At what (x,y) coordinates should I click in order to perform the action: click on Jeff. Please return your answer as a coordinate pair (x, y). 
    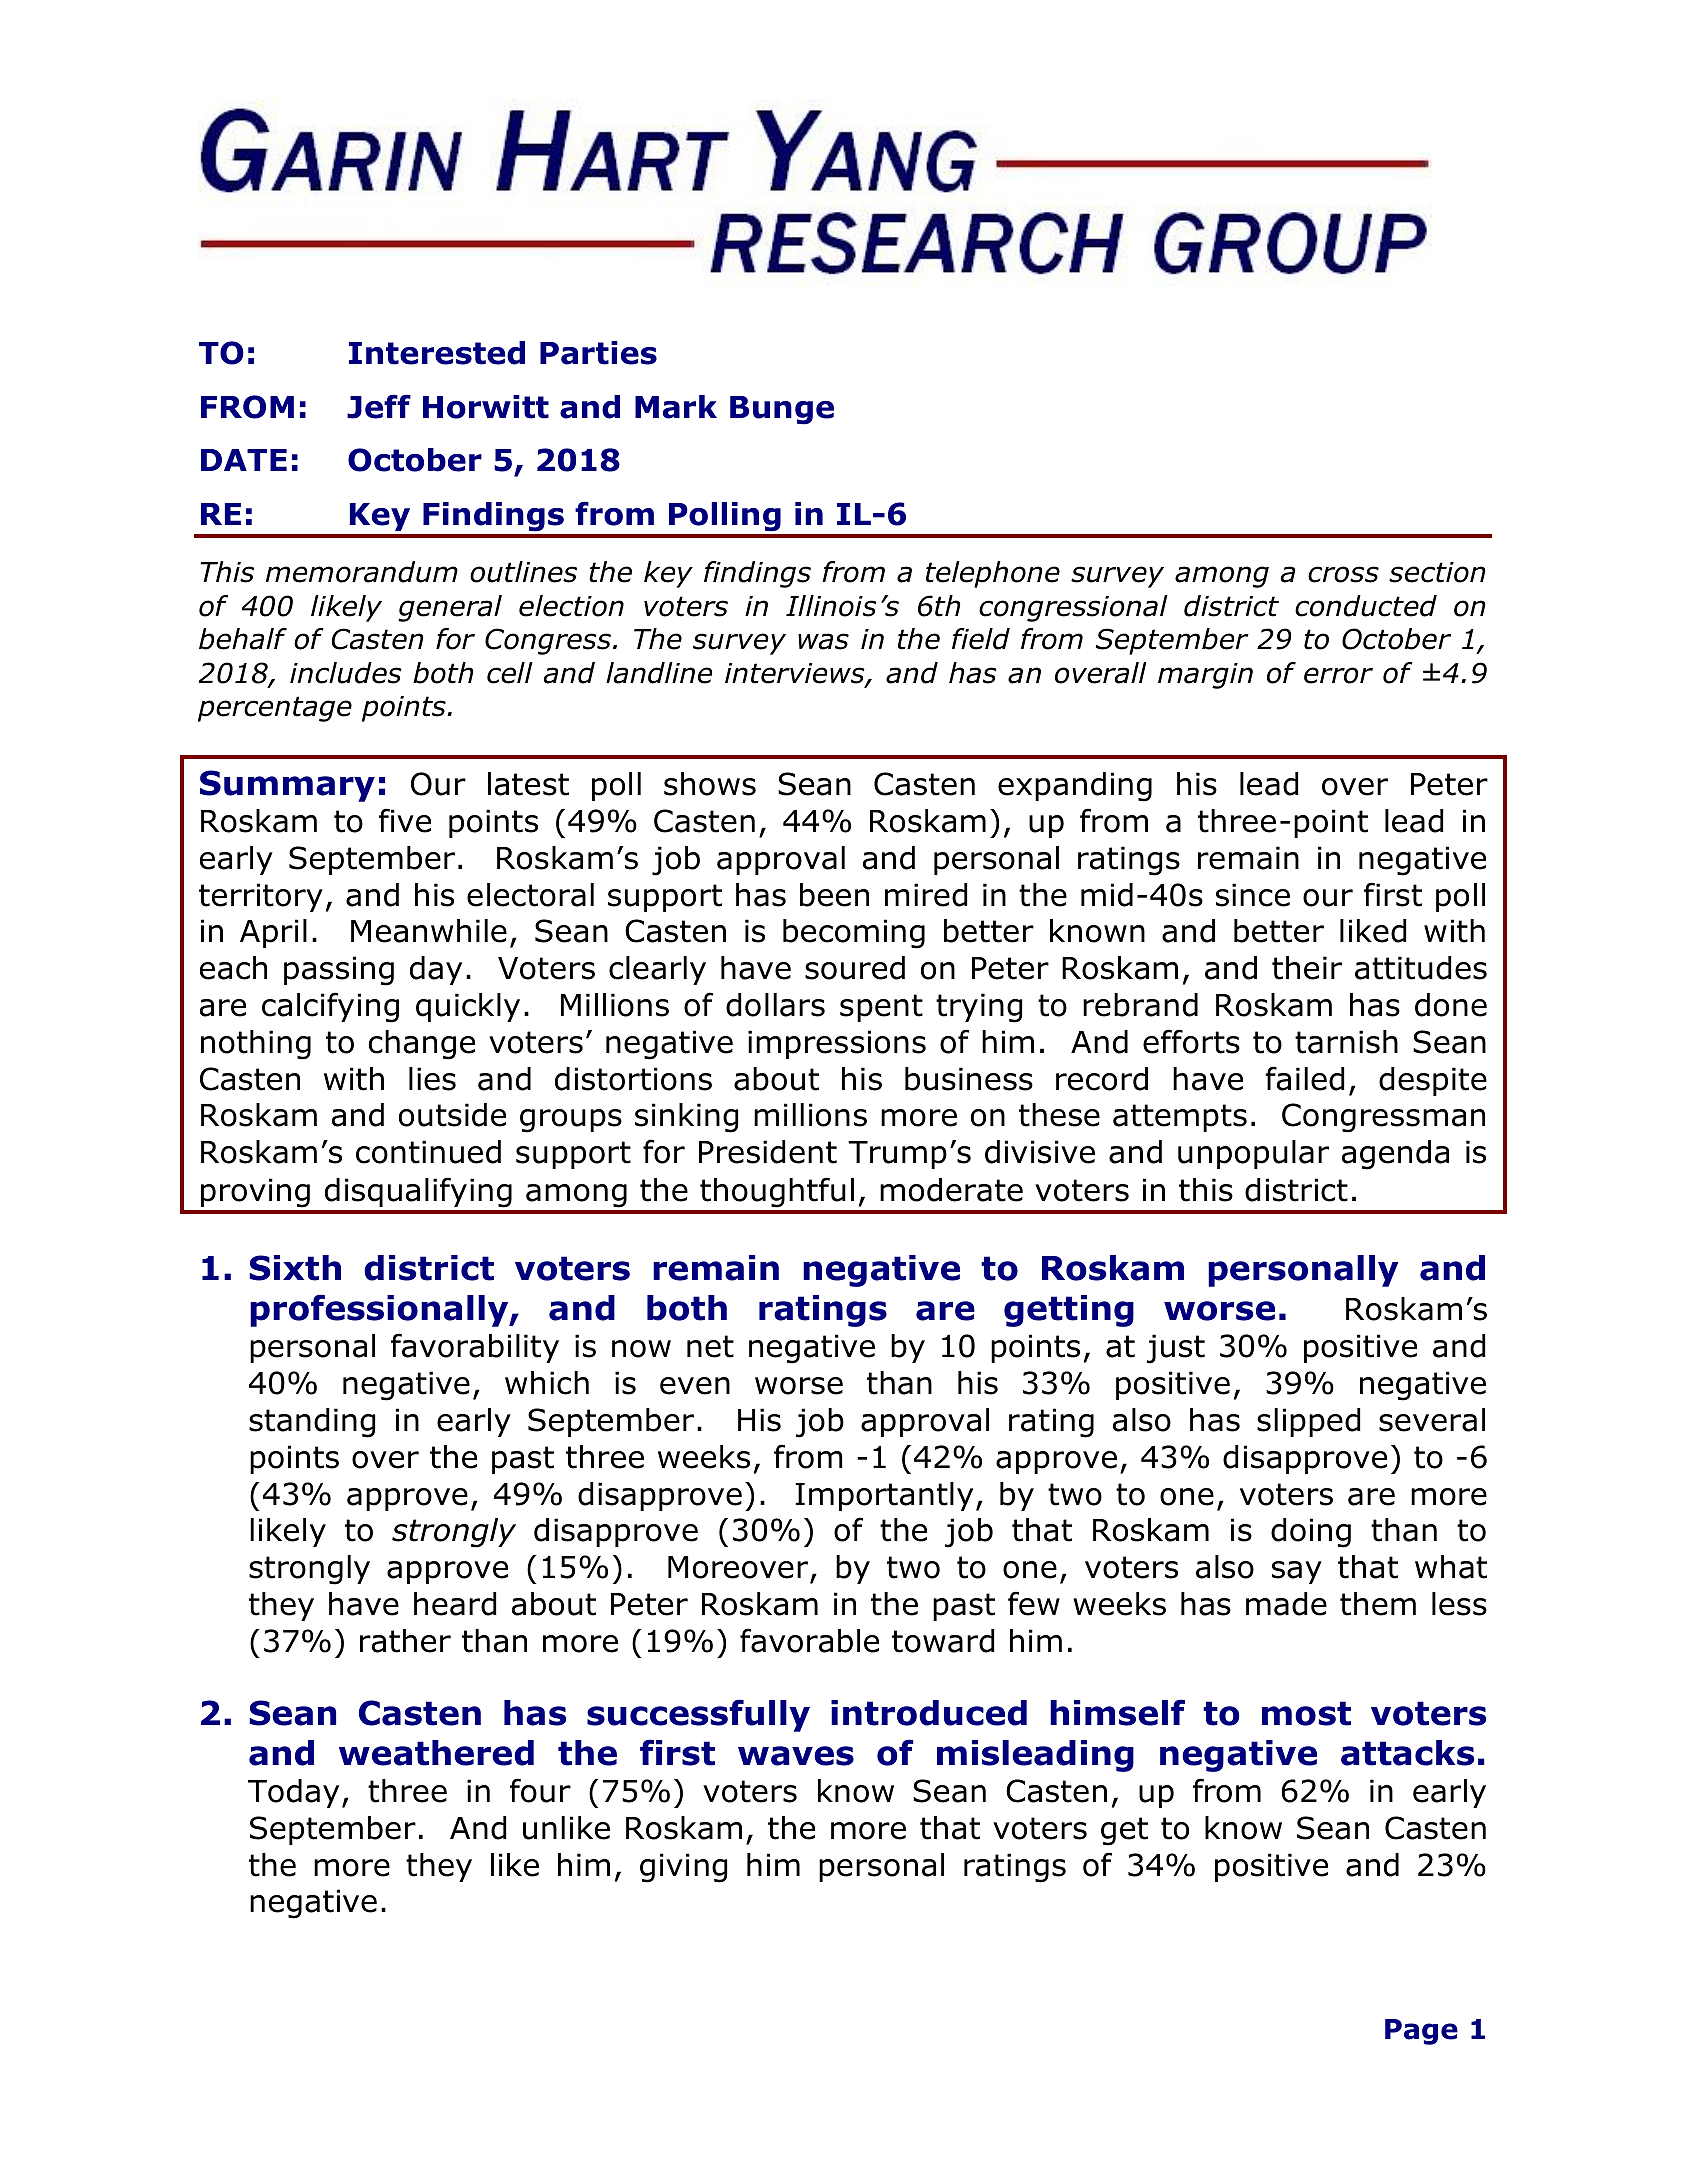
    Looking at the image, I should click on (379, 406).
